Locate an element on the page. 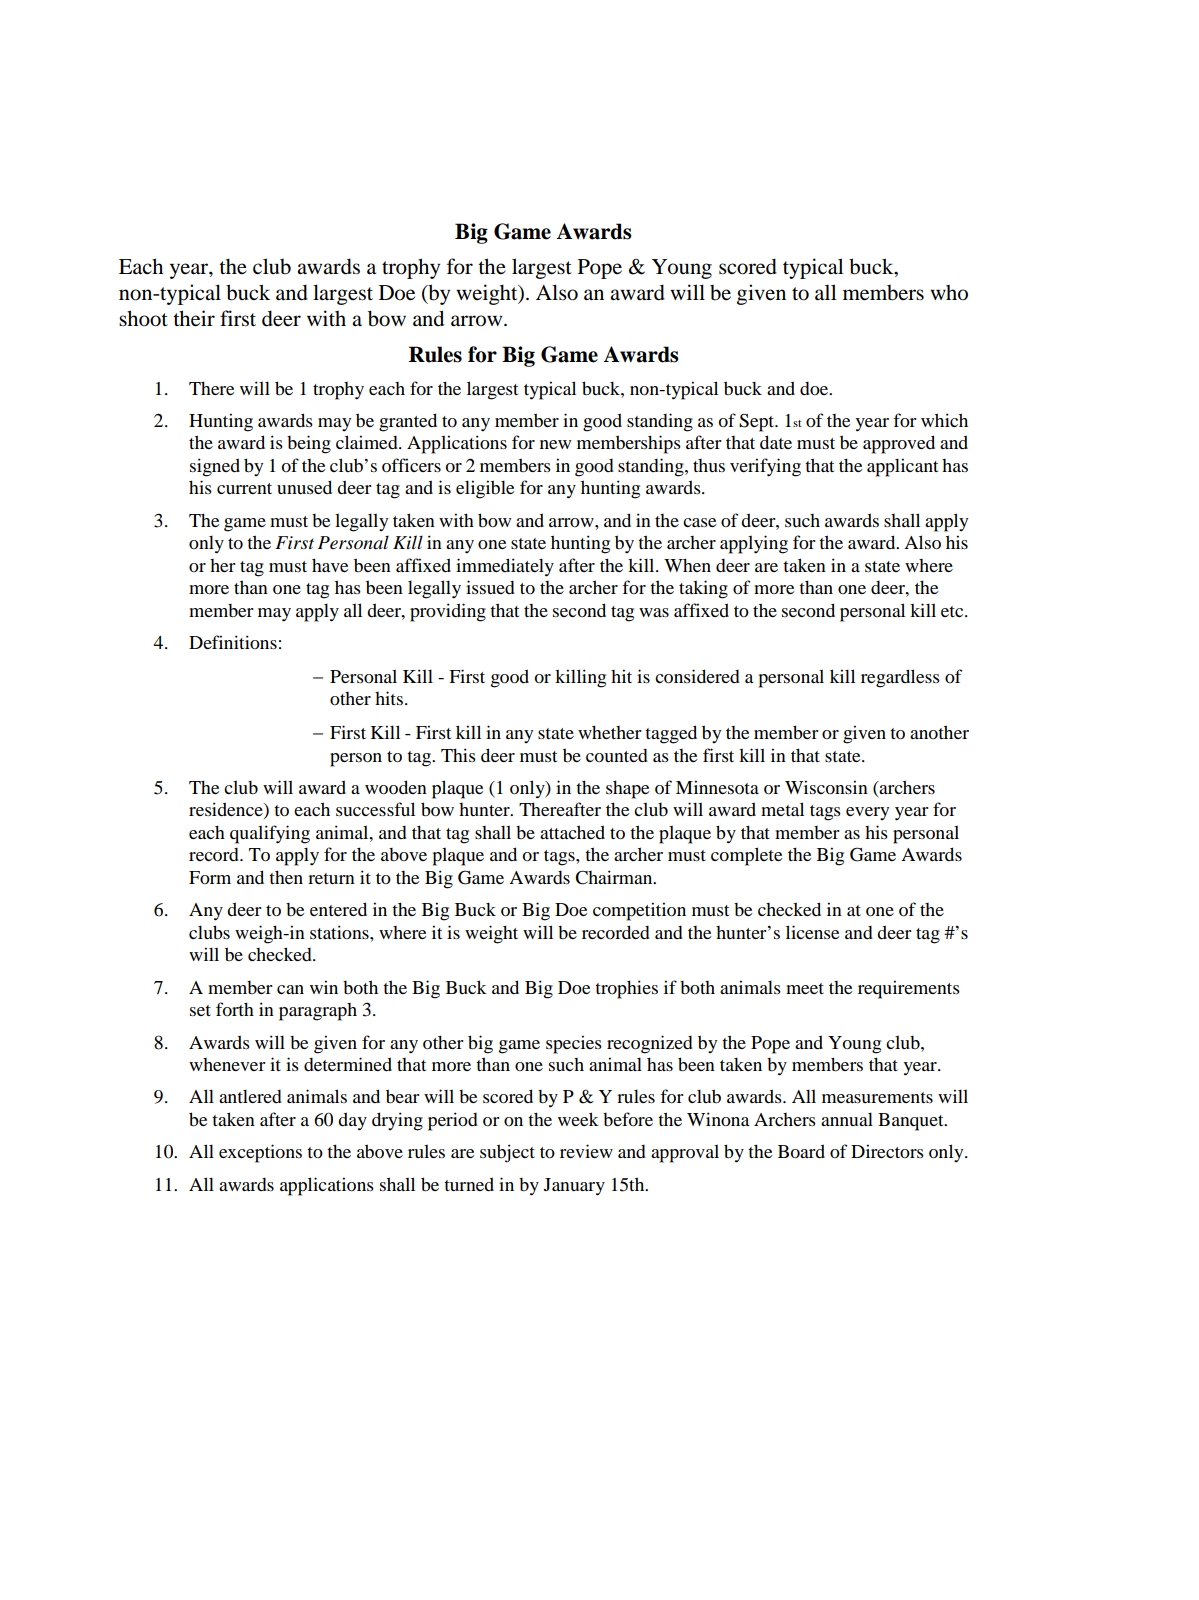 The image size is (1199, 1600). Wisconsin is located at coordinates (826, 787).
